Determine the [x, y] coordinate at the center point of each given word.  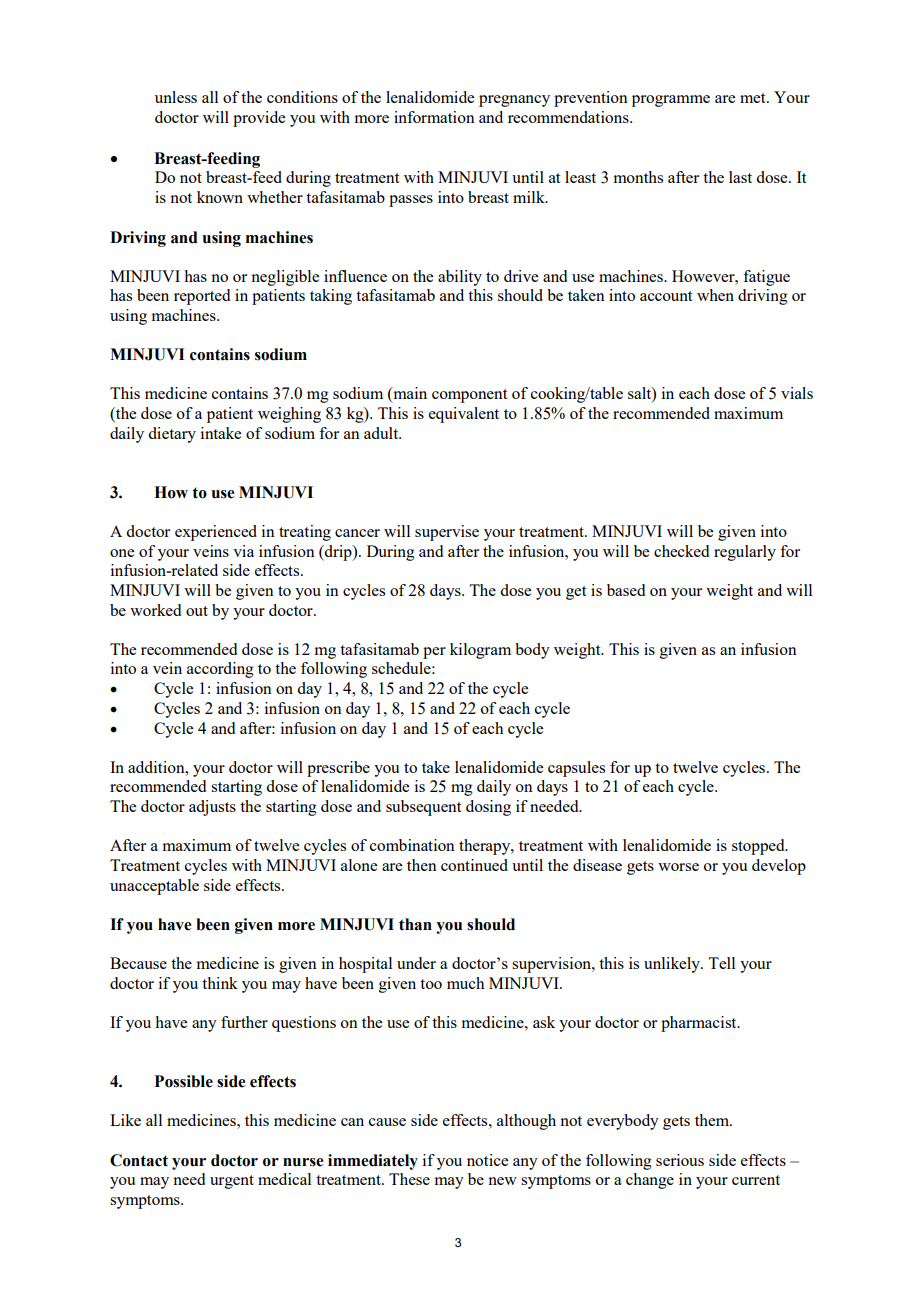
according [220, 670]
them [713, 1120]
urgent [232, 1182]
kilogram [480, 651]
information [434, 117]
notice [487, 1160]
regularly [745, 553]
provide [259, 119]
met [754, 98]
